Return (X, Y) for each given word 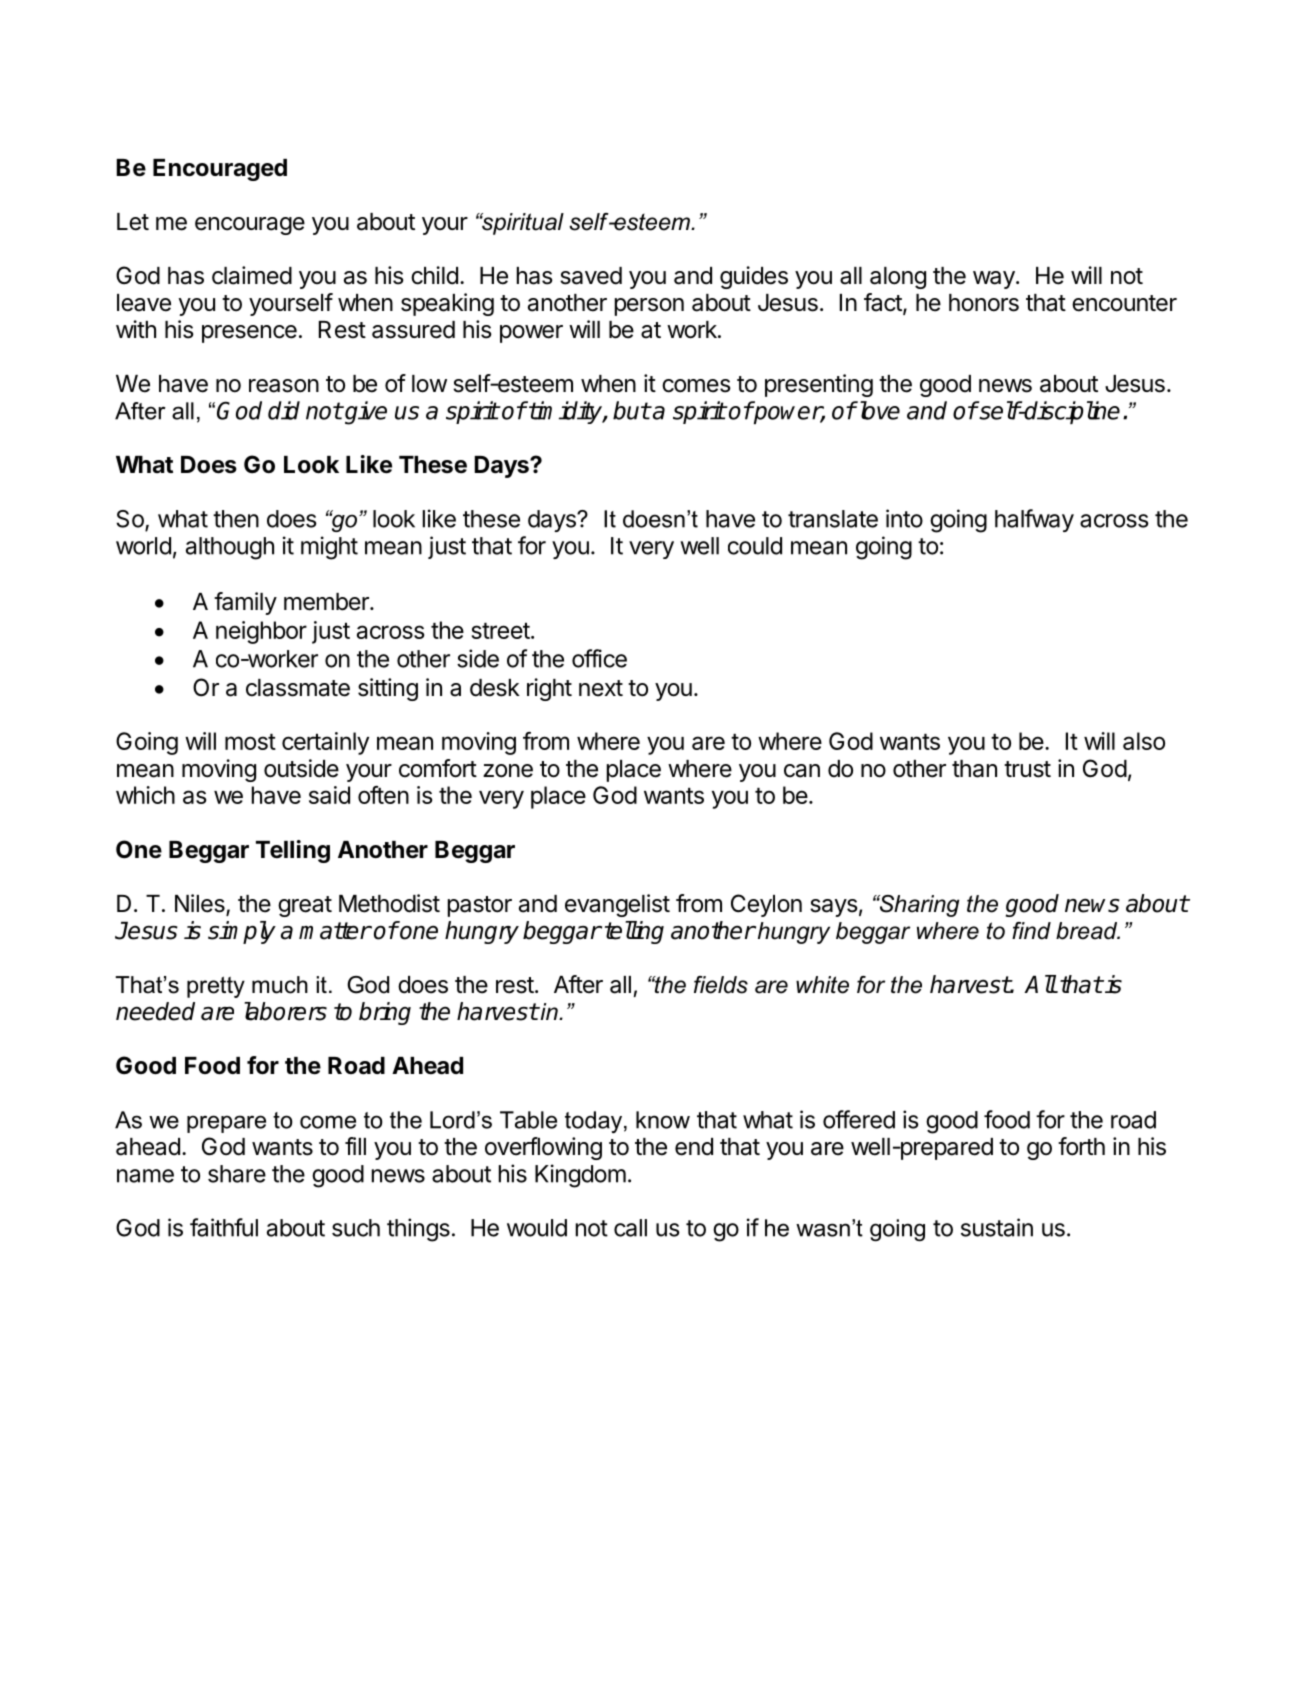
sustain (997, 1227)
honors (984, 303)
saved (591, 276)
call (630, 1228)
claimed (252, 275)
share (237, 1174)
